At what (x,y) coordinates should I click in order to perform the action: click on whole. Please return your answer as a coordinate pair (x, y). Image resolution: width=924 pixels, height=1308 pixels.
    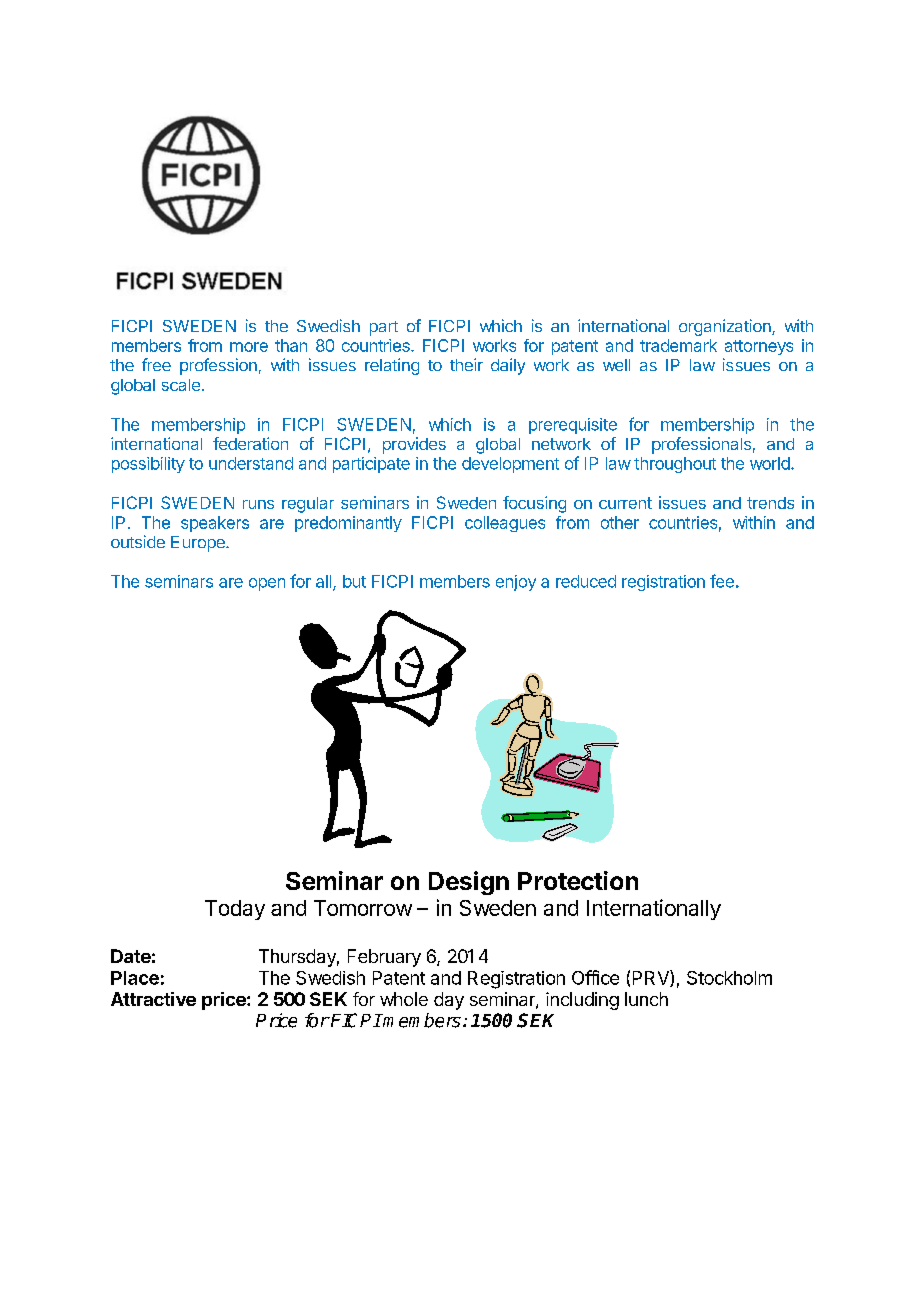
    Looking at the image, I should click on (404, 999).
